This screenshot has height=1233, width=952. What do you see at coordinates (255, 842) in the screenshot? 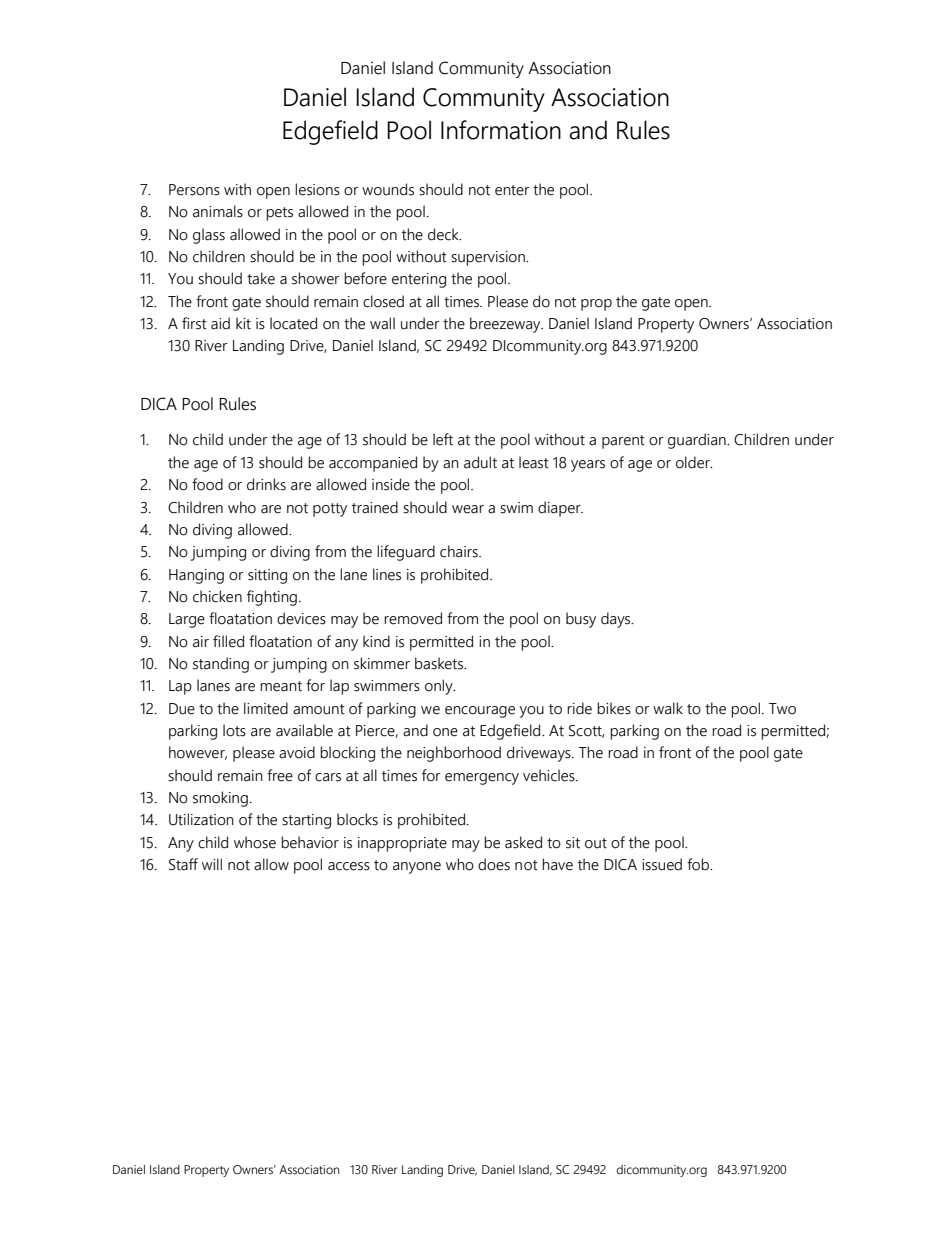
I see `whose` at bounding box center [255, 842].
